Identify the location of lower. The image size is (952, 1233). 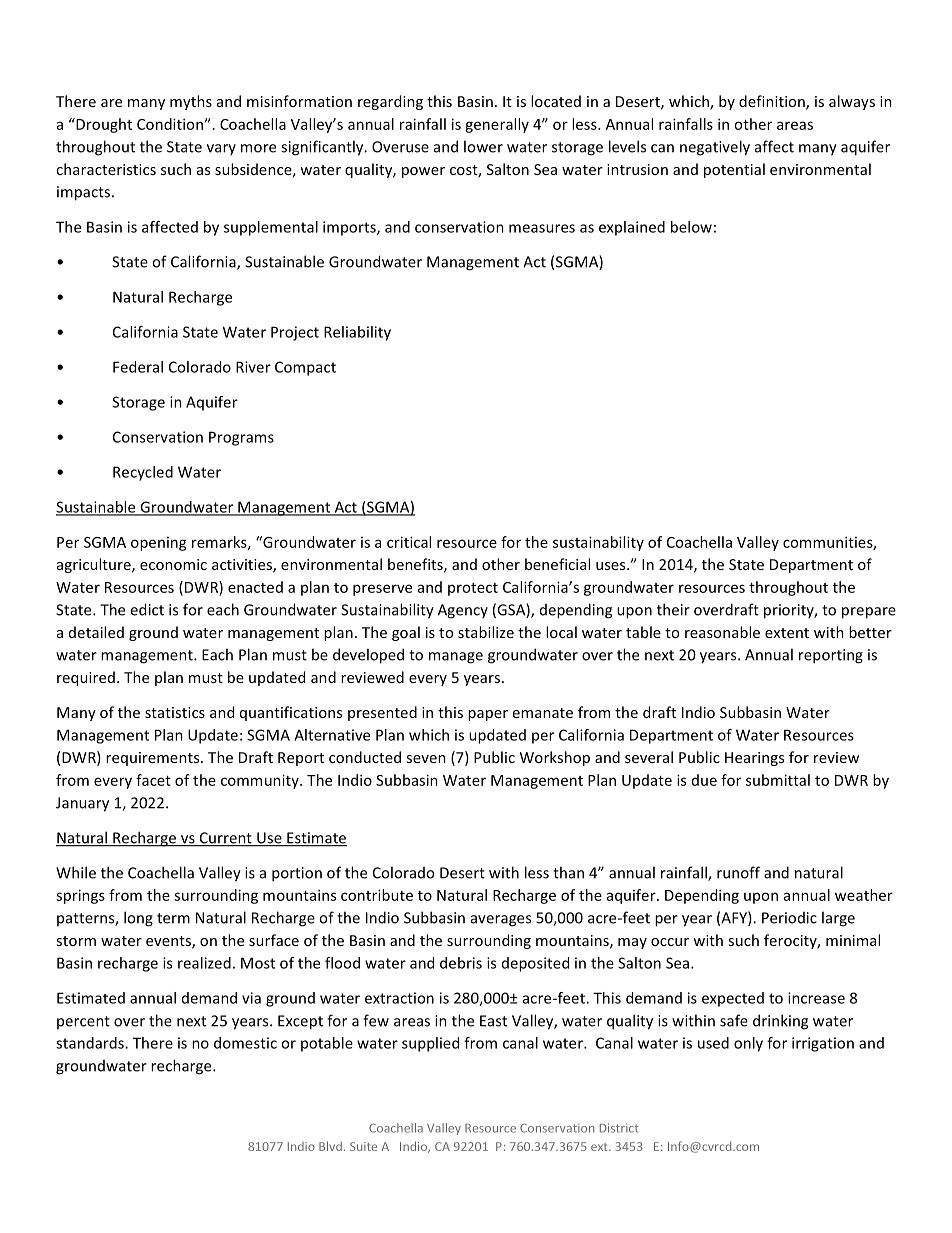
(483, 146).
